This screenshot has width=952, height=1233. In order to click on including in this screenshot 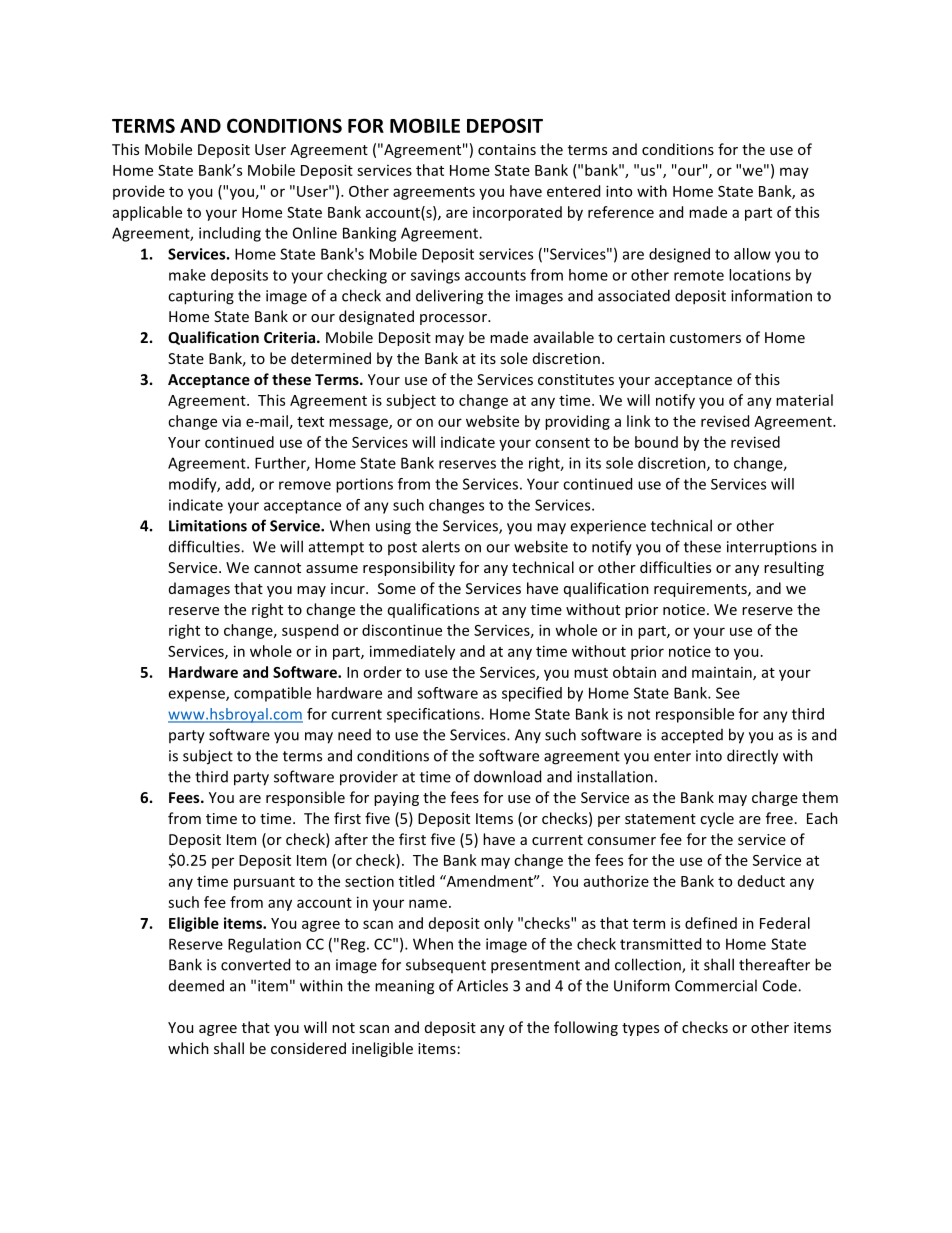, I will do `click(230, 234)`.
